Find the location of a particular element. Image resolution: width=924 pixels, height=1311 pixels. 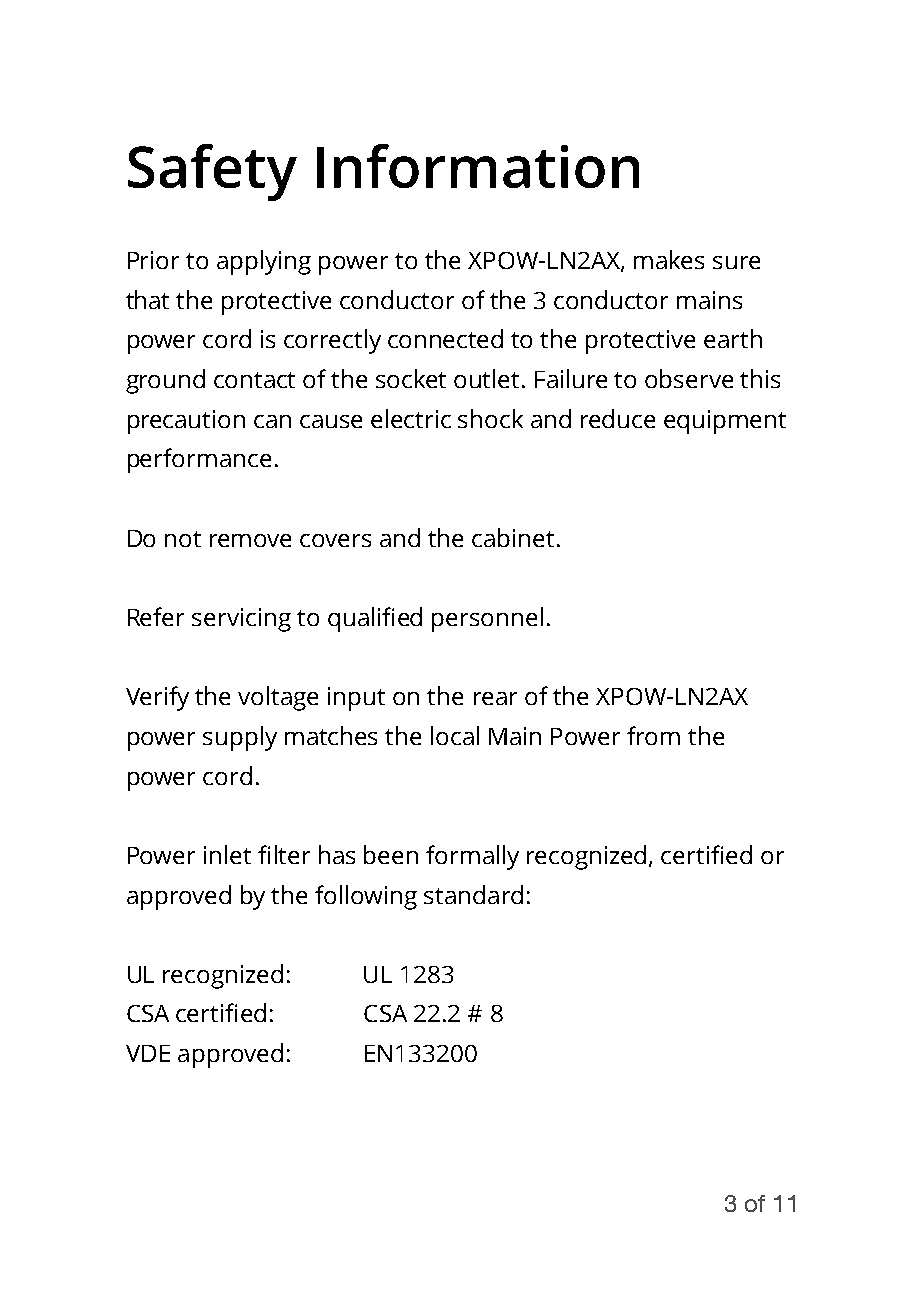

makes is located at coordinates (669, 259).
